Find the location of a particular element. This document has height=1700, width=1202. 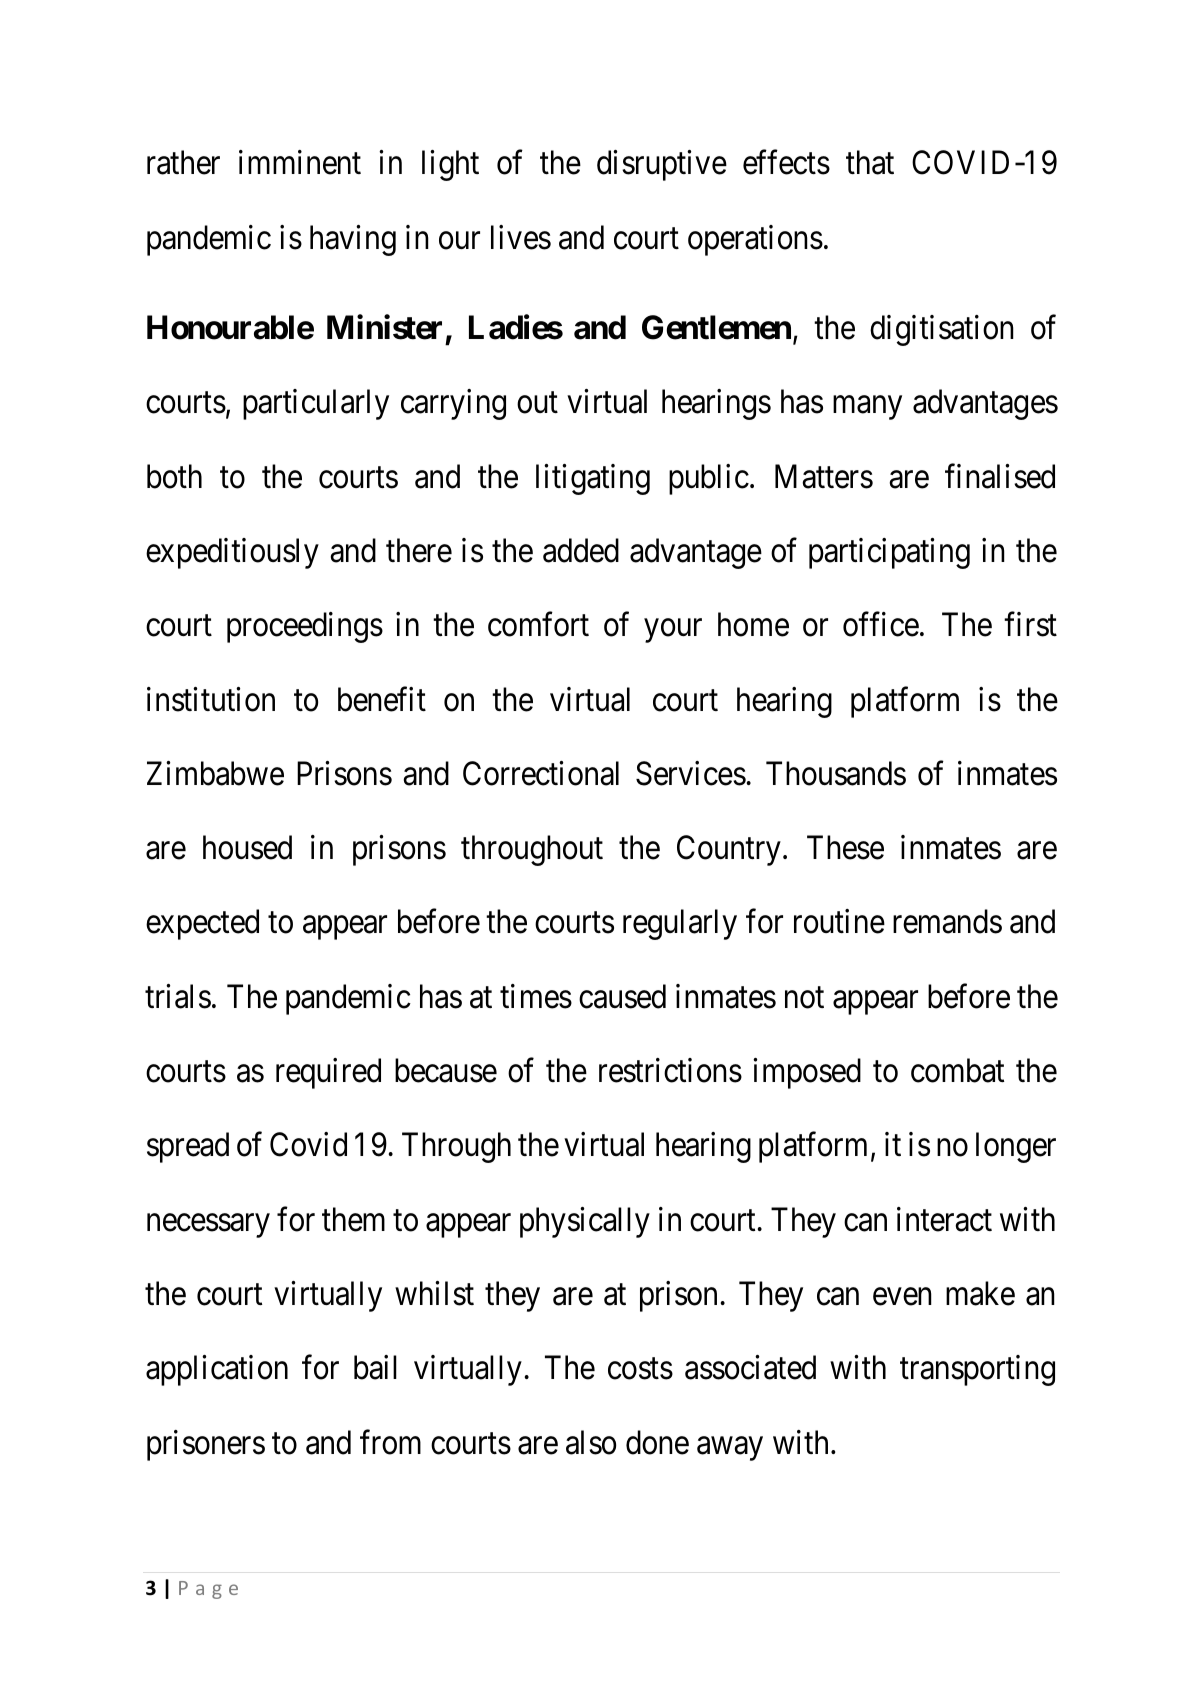

participating is located at coordinates (889, 553).
